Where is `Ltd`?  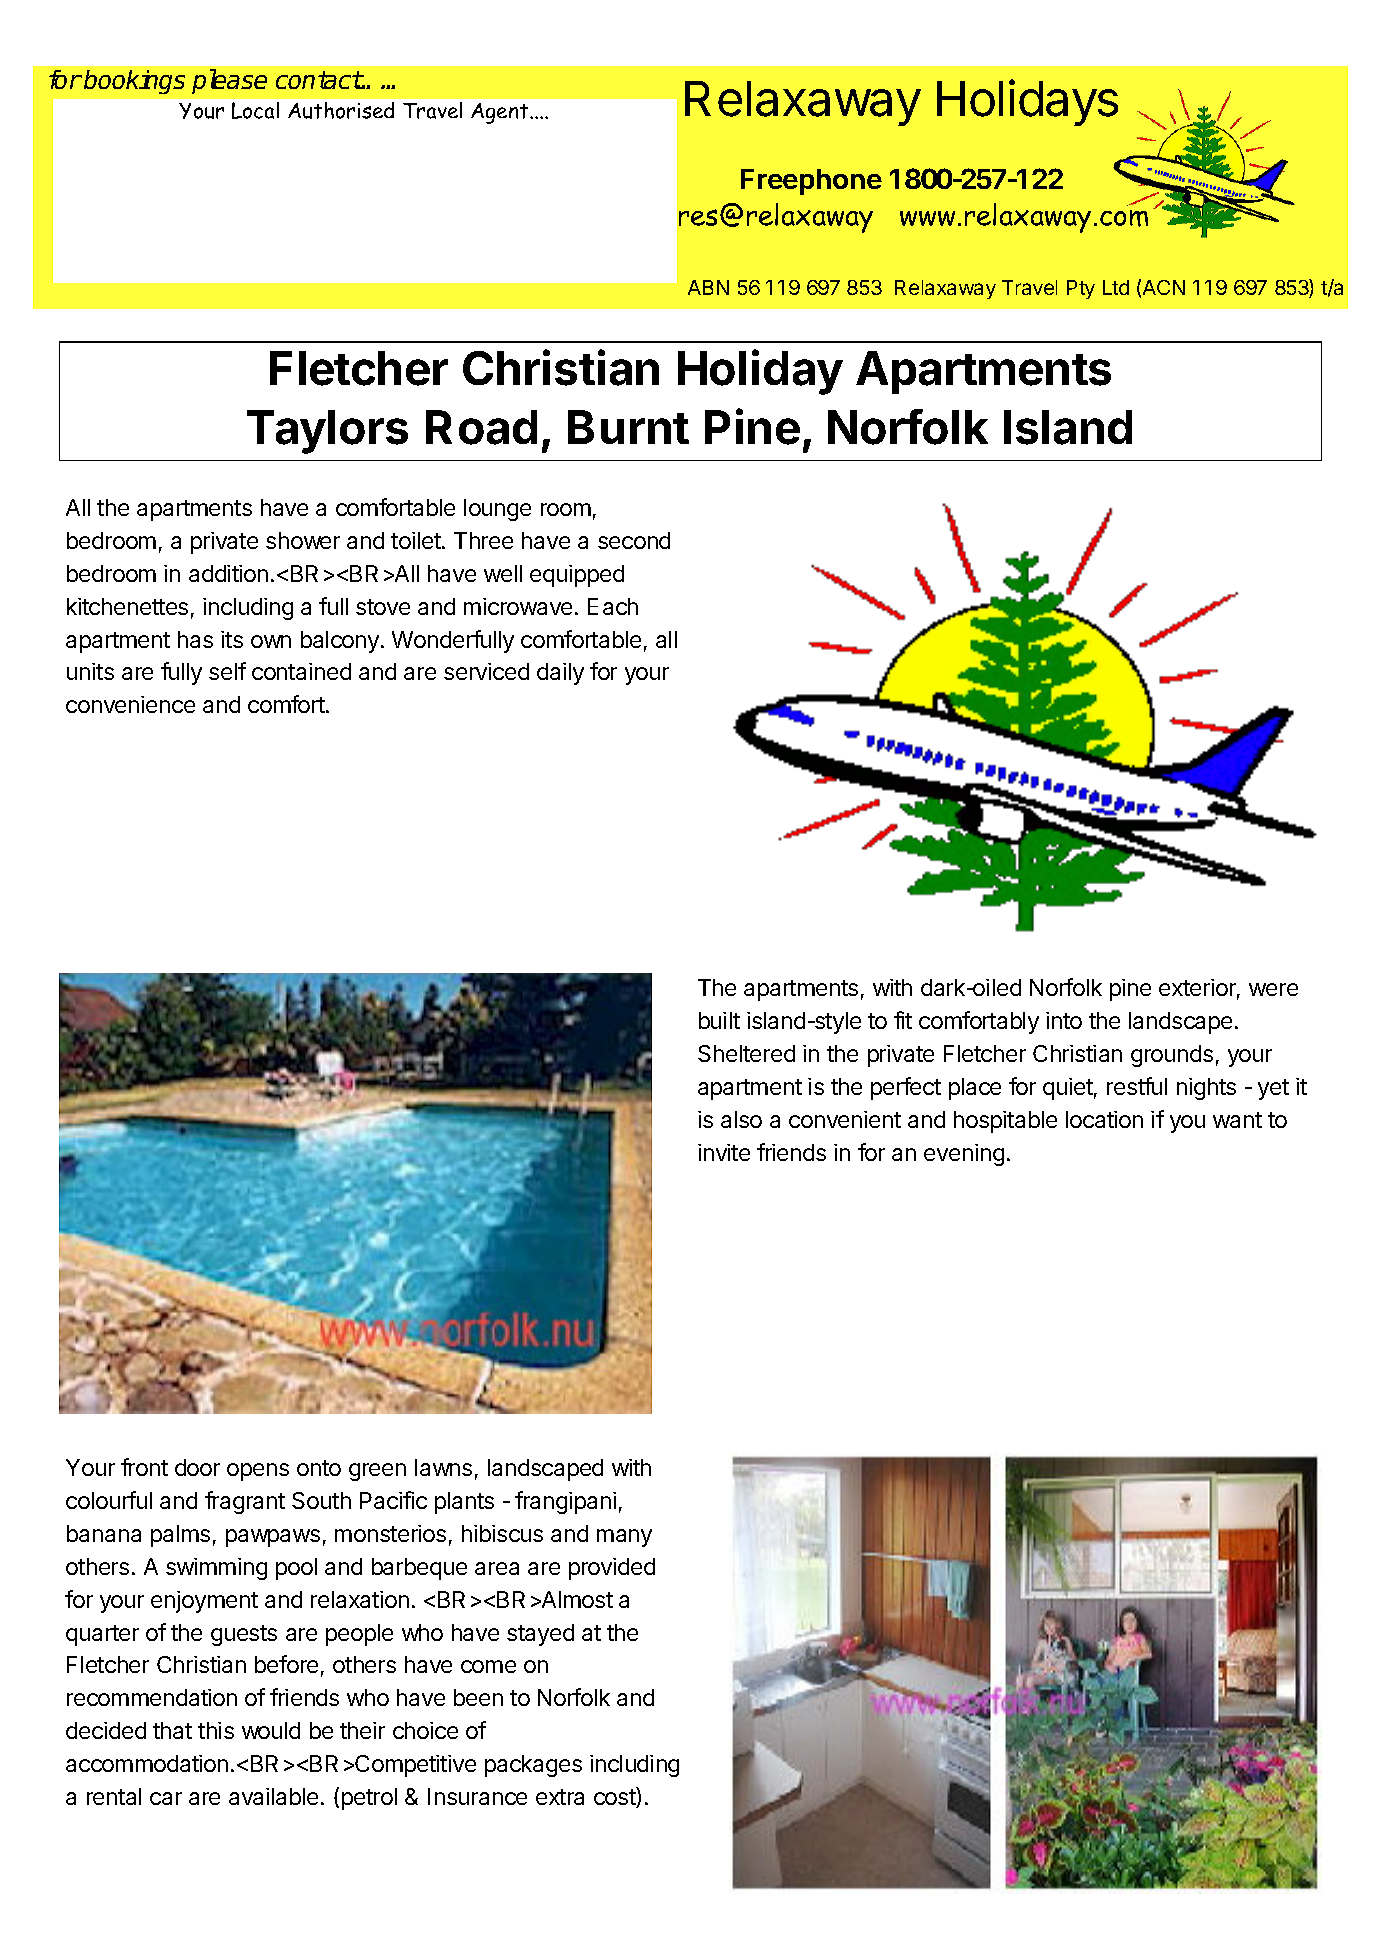
Ltd is located at coordinates (1116, 287).
